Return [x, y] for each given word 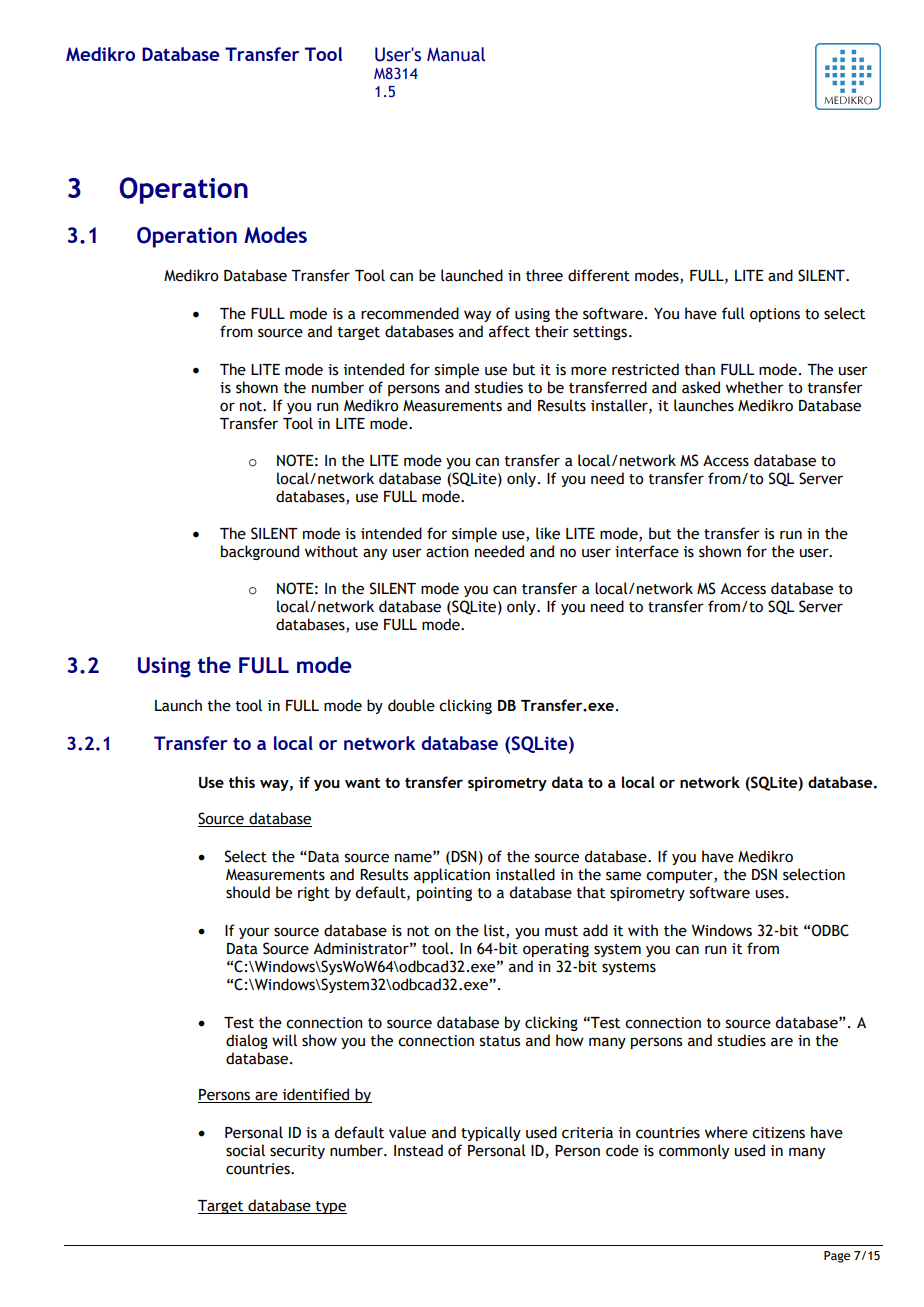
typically [491, 1133]
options [775, 315]
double [411, 705]
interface [647, 551]
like [548, 533]
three [544, 275]
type [330, 1207]
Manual [456, 54]
